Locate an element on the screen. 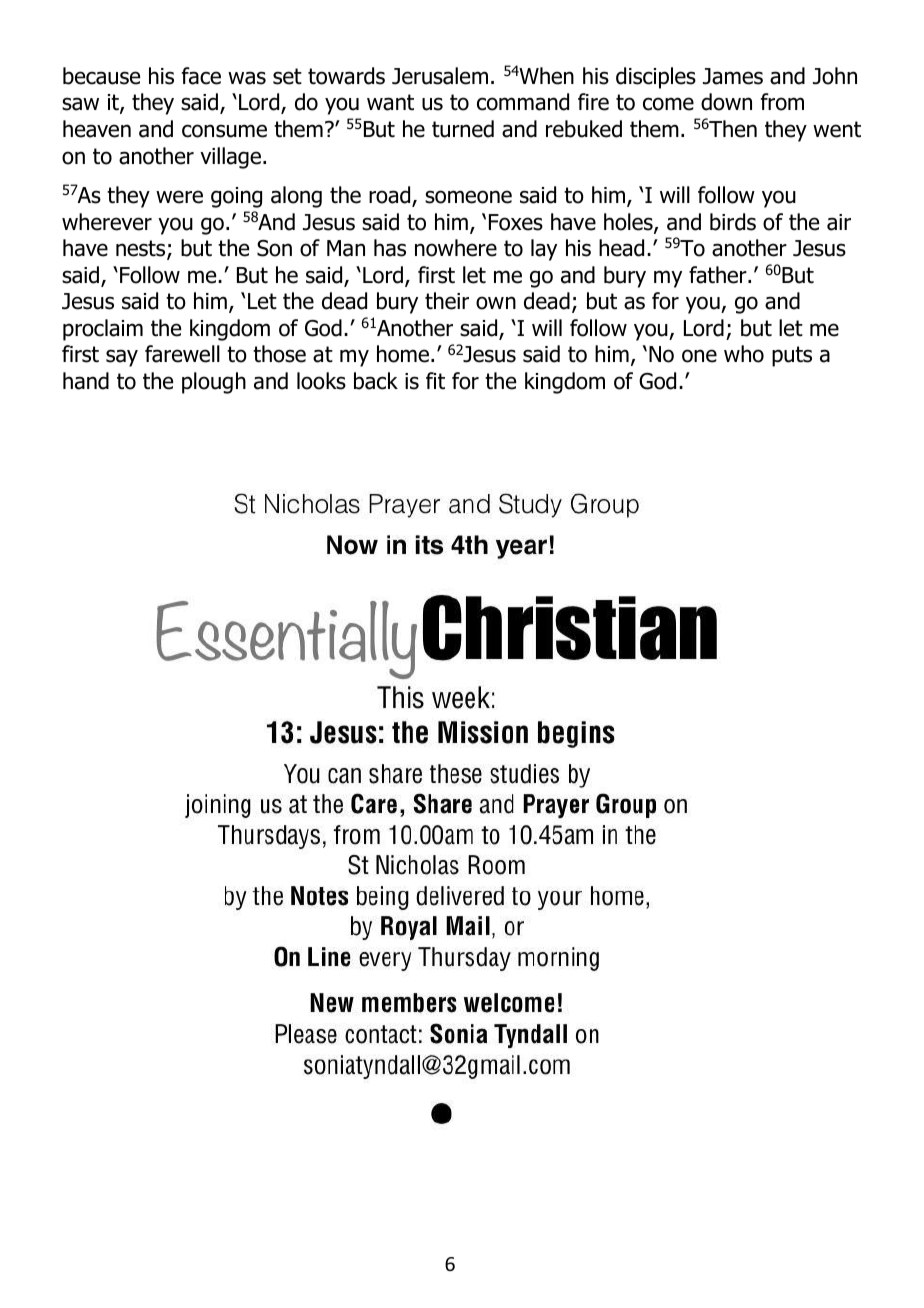  James is located at coordinates (733, 76).
